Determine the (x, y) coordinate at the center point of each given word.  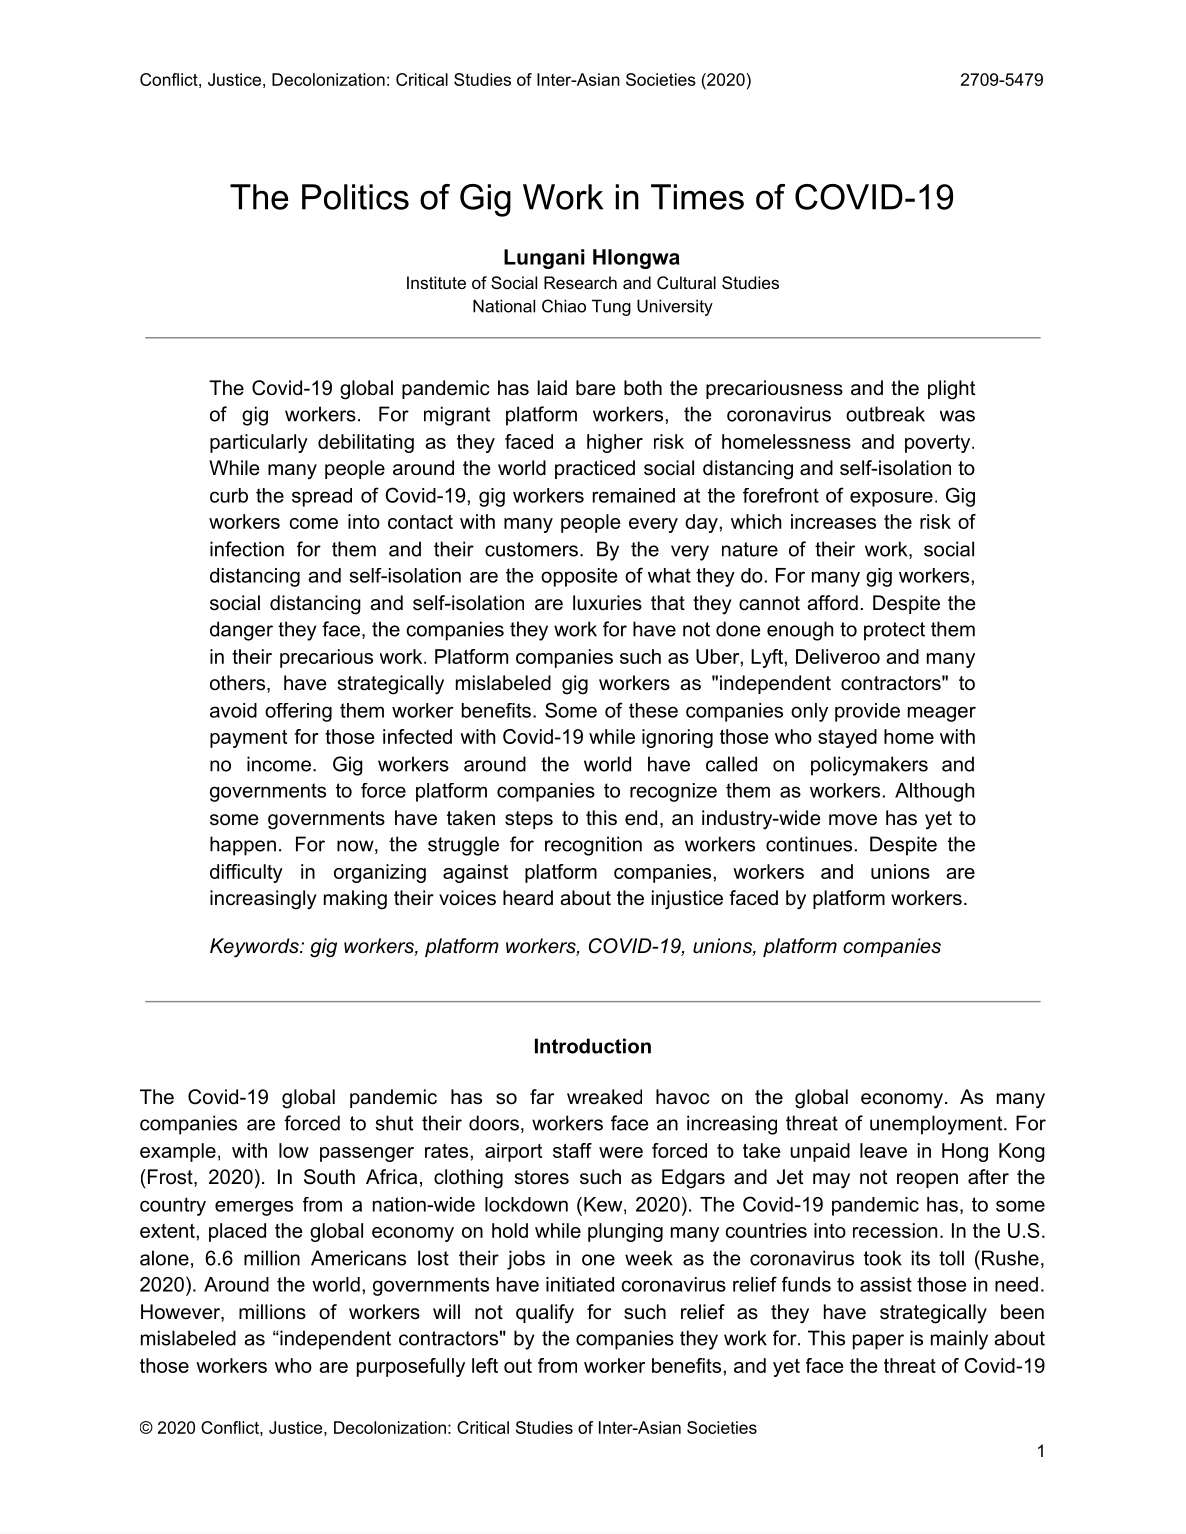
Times (697, 197)
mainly (959, 1340)
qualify (545, 1314)
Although (934, 792)
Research (580, 282)
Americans (358, 1258)
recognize (673, 792)
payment (248, 739)
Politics (355, 197)
